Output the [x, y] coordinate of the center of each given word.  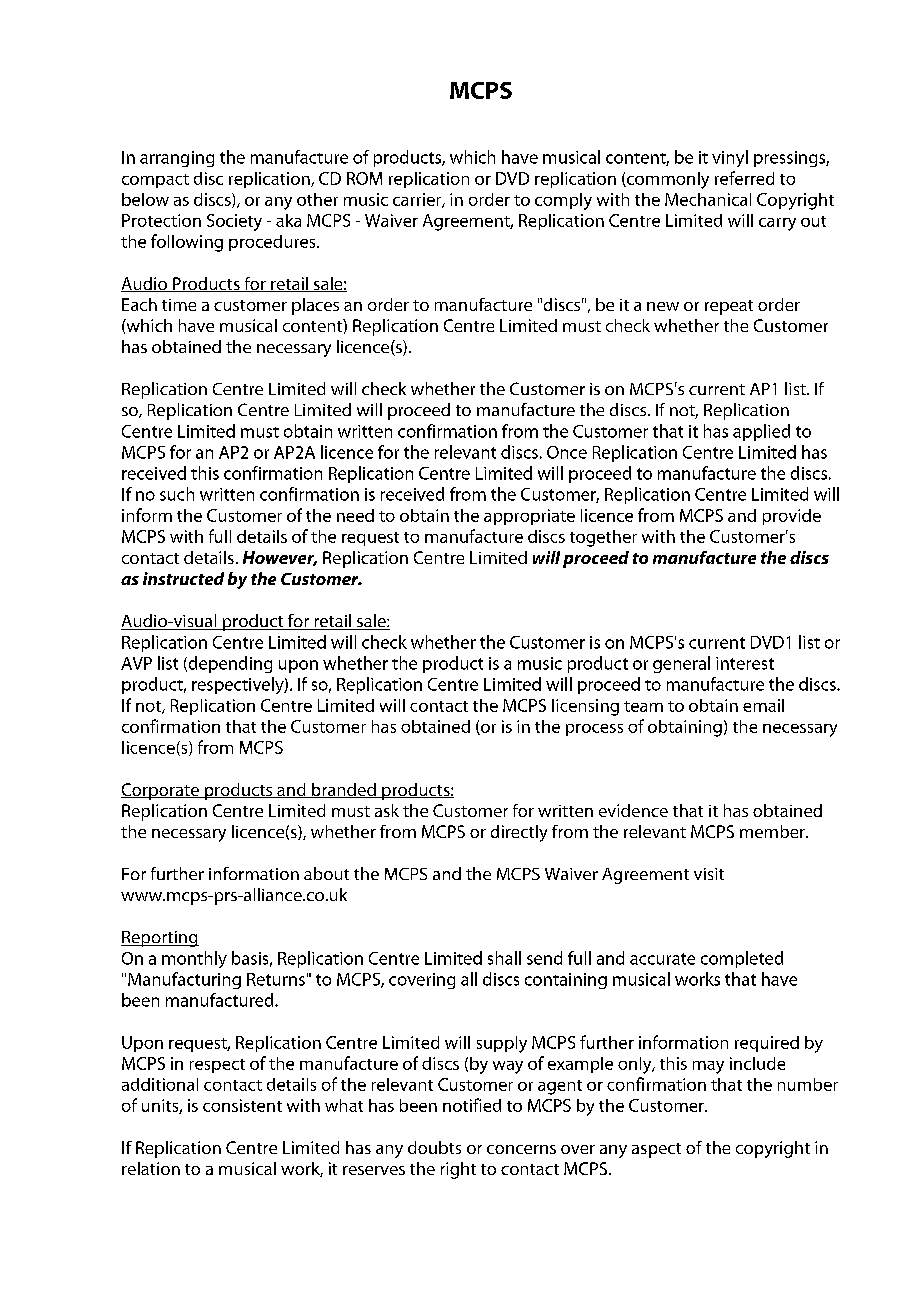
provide [792, 517]
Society [234, 222]
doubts [434, 1147]
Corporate [161, 791]
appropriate [529, 517]
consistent [242, 1105]
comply [563, 201]
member [773, 831]
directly [519, 833]
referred [744, 178]
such [177, 494]
